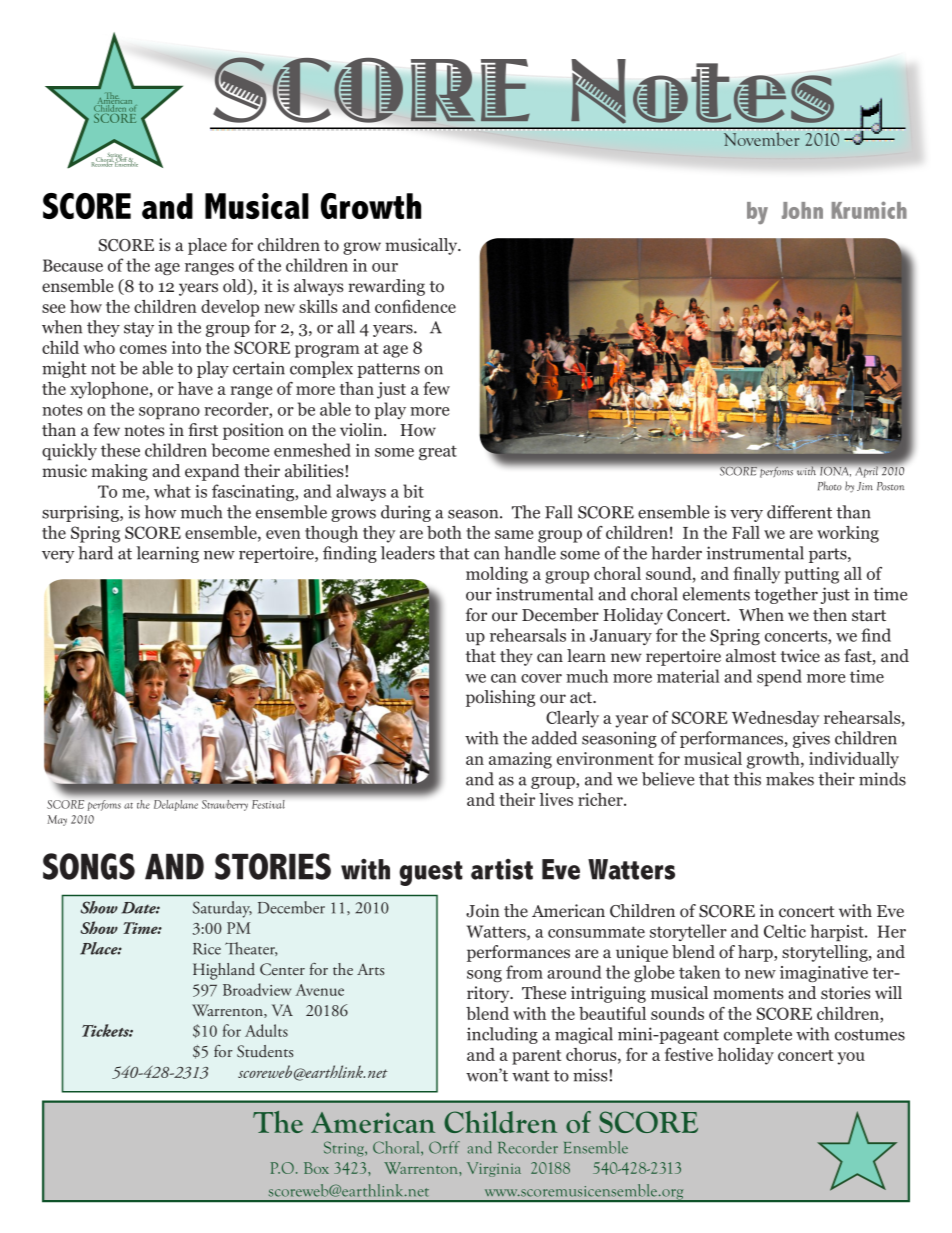 Image resolution: width=952 pixels, height=1233 pixels. I want to click on November, so click(762, 139).
